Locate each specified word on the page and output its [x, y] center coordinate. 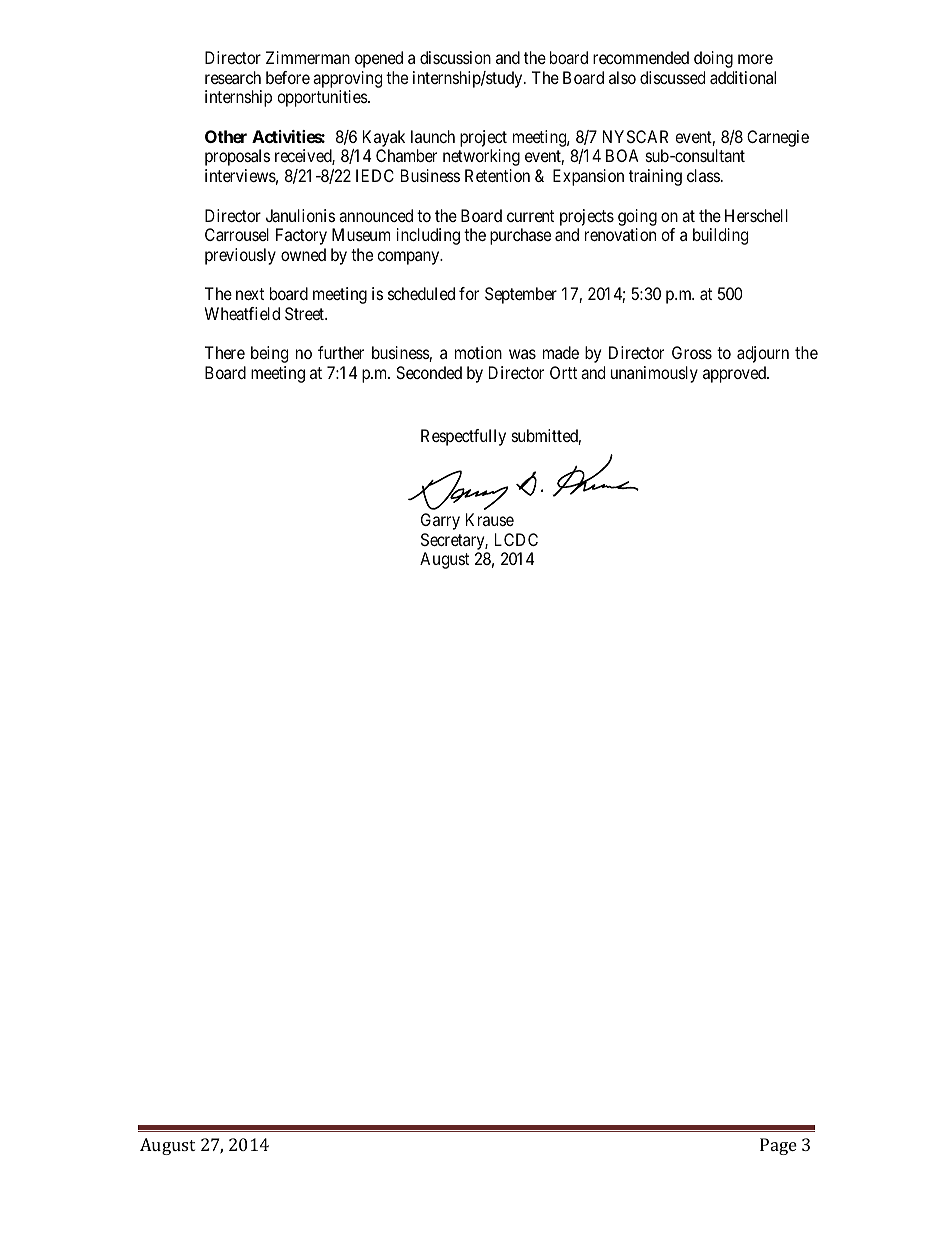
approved [735, 374]
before [288, 77]
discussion [455, 57]
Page [778, 1146]
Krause [490, 519]
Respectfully [463, 437]
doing [713, 59]
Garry [440, 521]
